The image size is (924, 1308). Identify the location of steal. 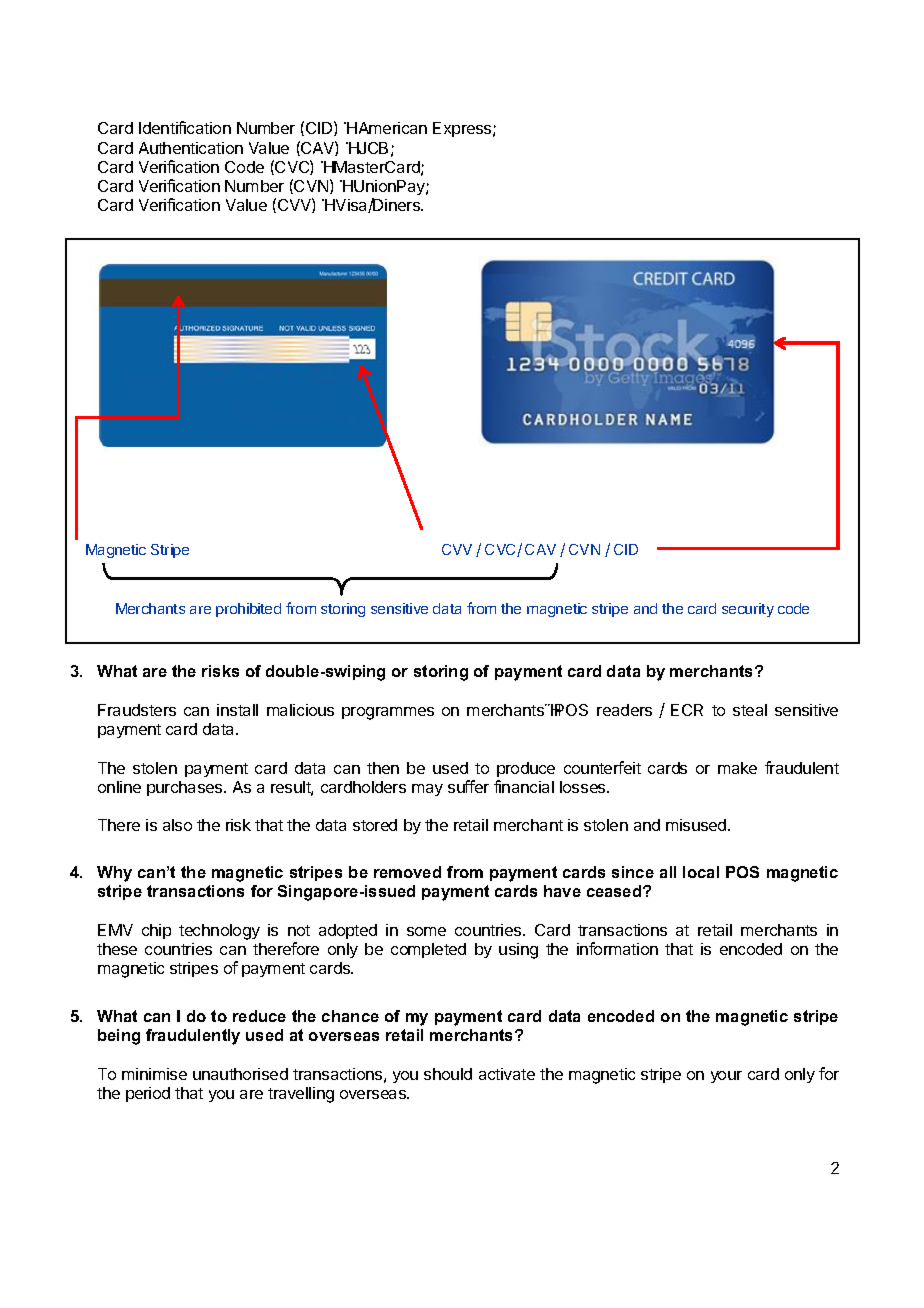
(750, 710).
